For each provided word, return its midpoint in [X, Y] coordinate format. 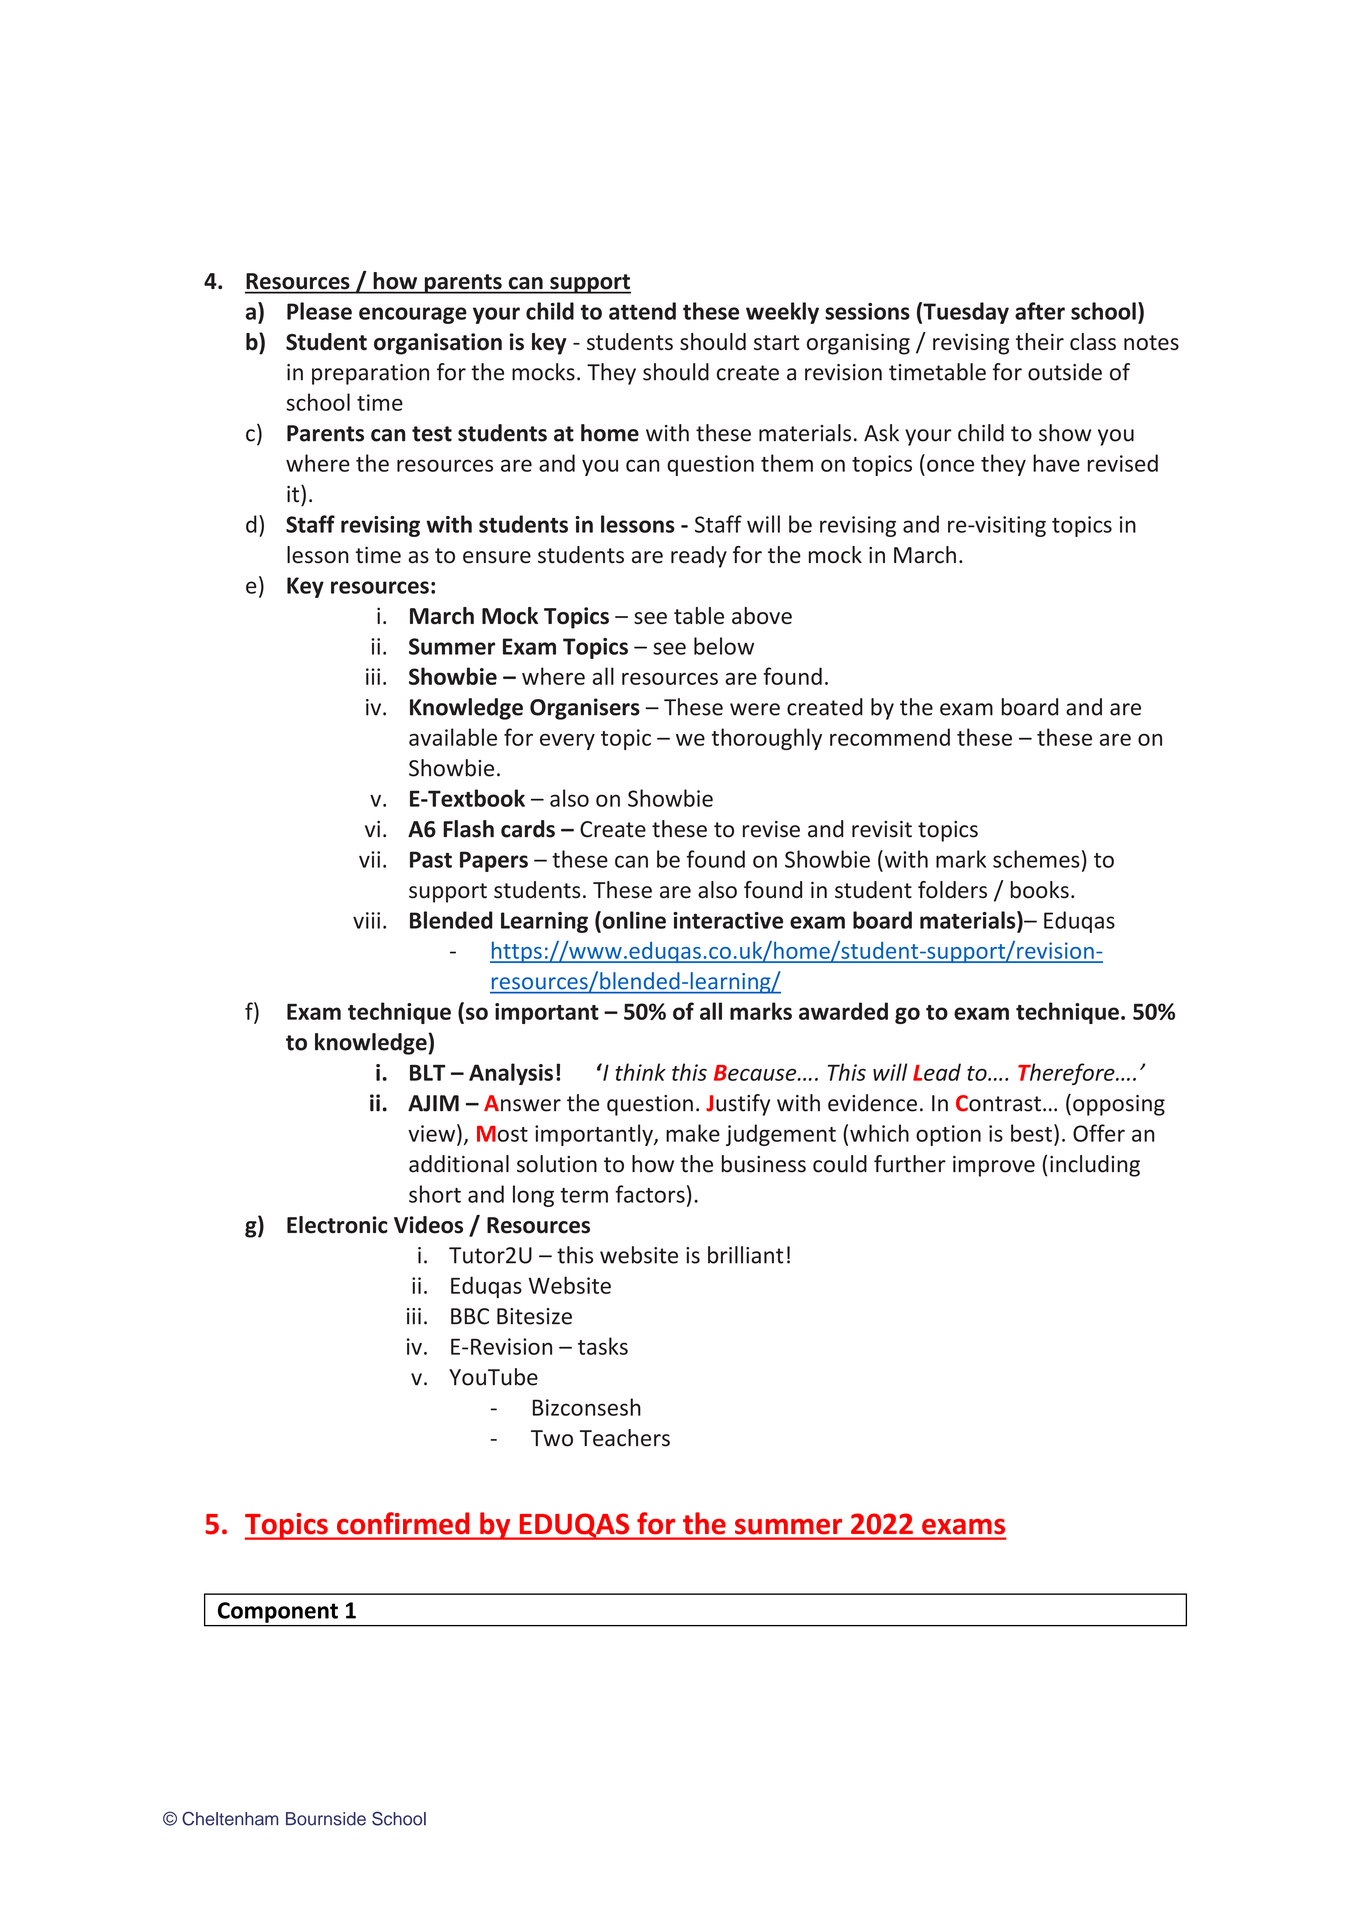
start [776, 342]
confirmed [403, 1523]
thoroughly [767, 739]
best [1031, 1133]
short [435, 1194]
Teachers [625, 1438]
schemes [1036, 859]
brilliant [746, 1255]
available [453, 737]
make [693, 1133]
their [1040, 341]
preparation [370, 374]
